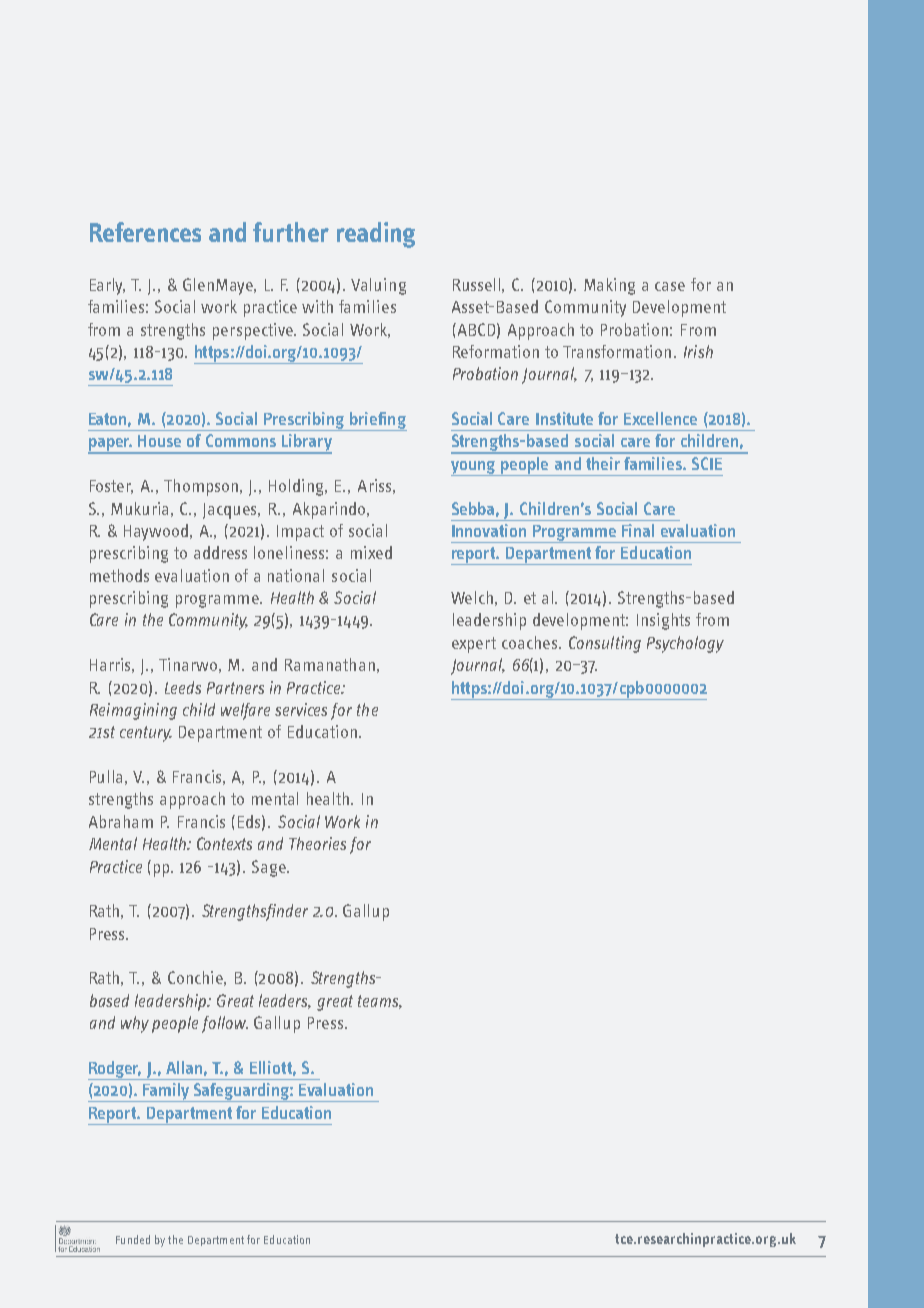 Image resolution: width=924 pixels, height=1308 pixels. I want to click on Making, so click(609, 286).
